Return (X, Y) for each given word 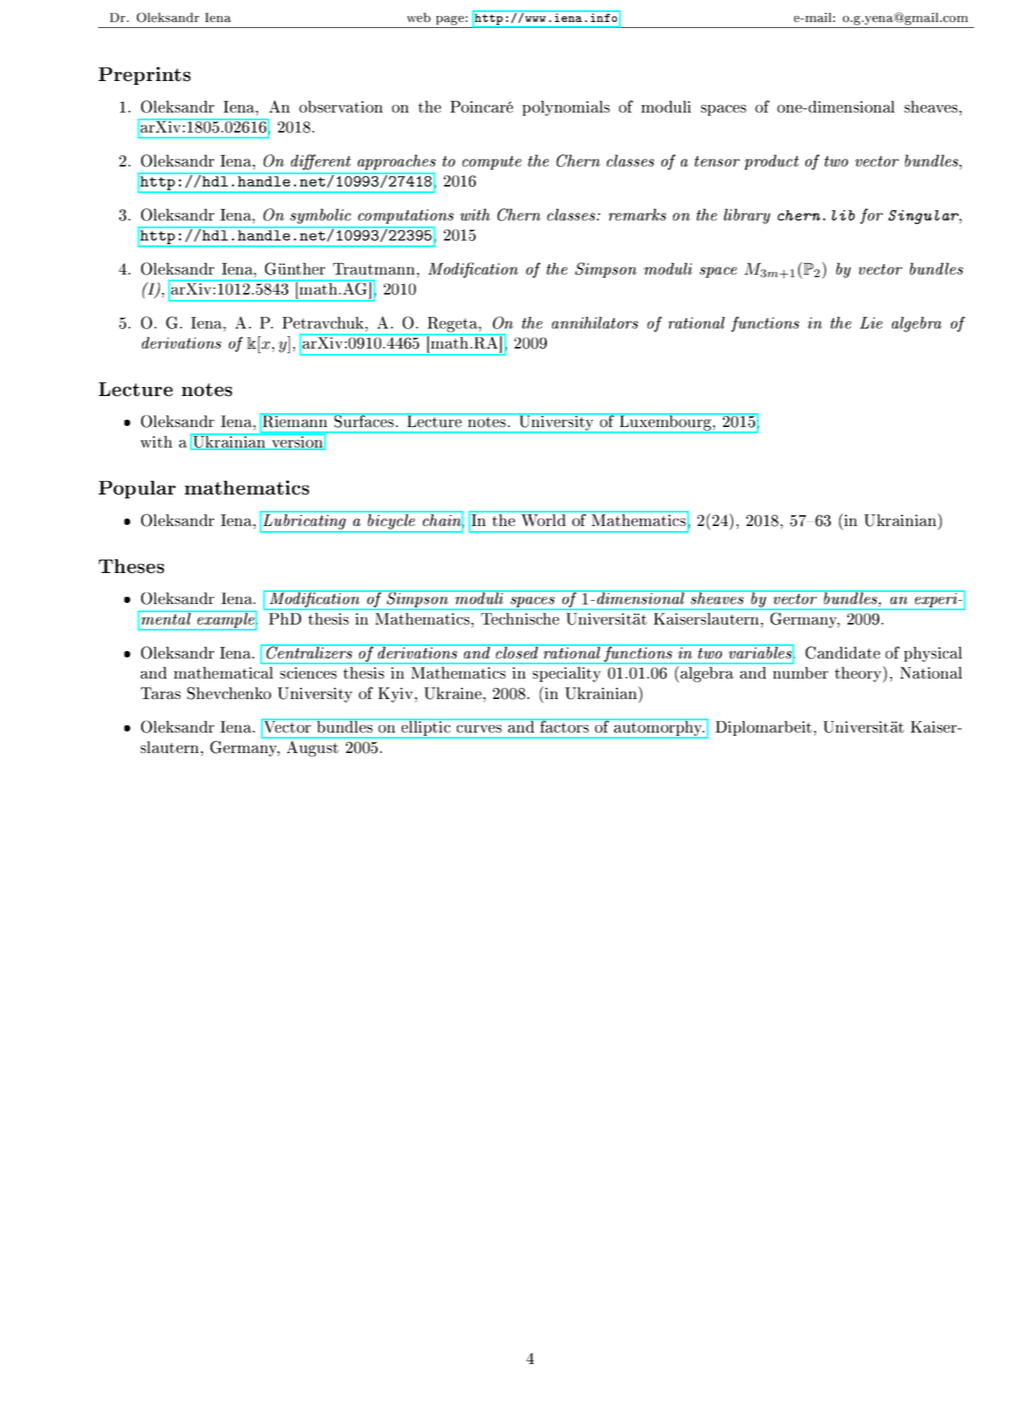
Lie (871, 323)
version (297, 442)
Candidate (842, 652)
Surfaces (364, 420)
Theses (131, 566)
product (771, 162)
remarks (637, 214)
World (544, 520)
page (450, 22)
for (871, 216)
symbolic (320, 216)
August (312, 749)
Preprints (144, 76)
